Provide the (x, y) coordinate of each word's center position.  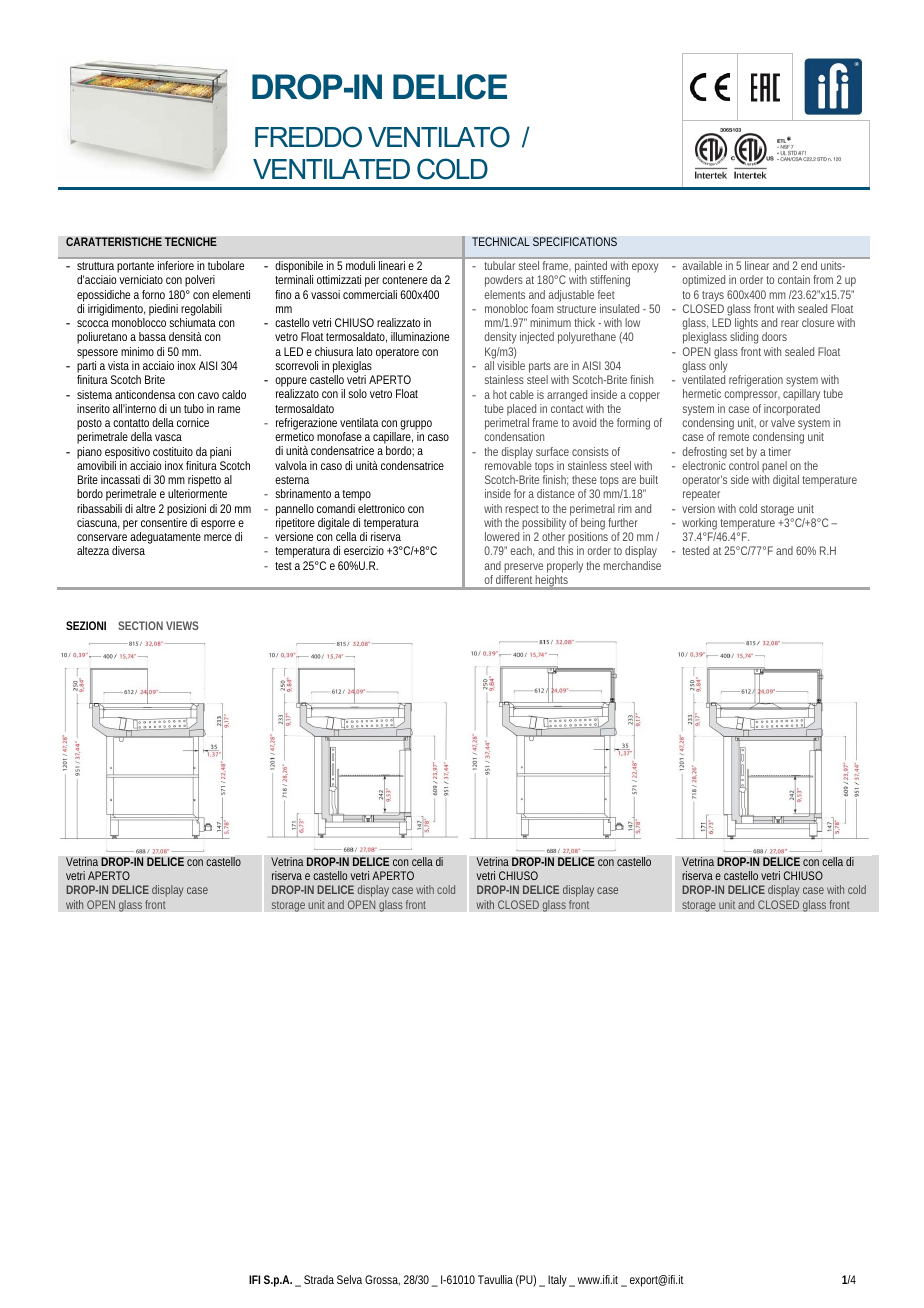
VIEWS (182, 625)
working (699, 525)
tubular (500, 265)
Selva (349, 1279)
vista (118, 365)
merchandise (632, 565)
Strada (319, 1279)
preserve (523, 568)
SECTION (140, 625)
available (702, 265)
